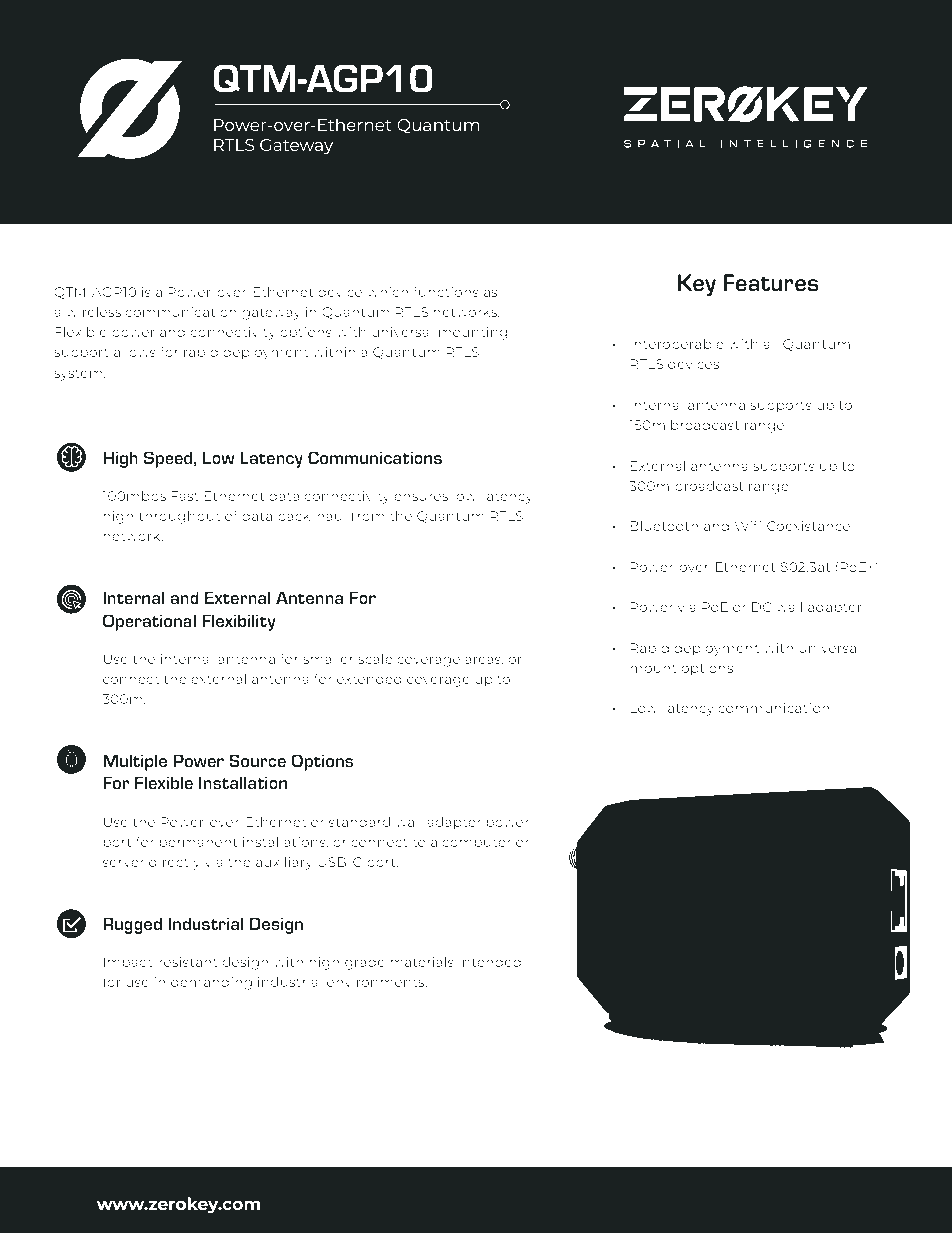 This image has width=952, height=1233. I want to click on Bluetooth, so click(664, 526).
